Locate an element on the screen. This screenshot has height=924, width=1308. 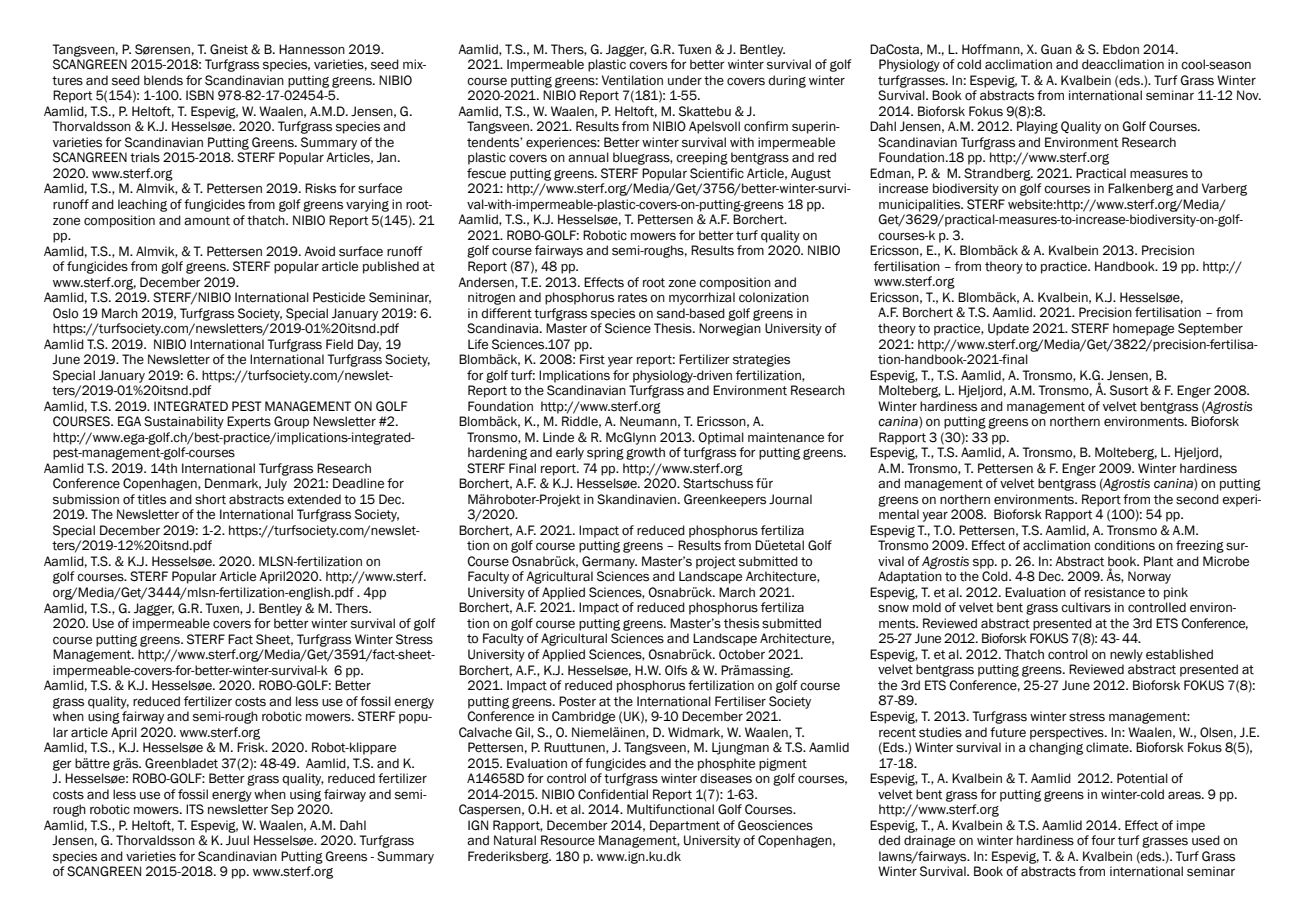
second is located at coordinates (1197, 499).
